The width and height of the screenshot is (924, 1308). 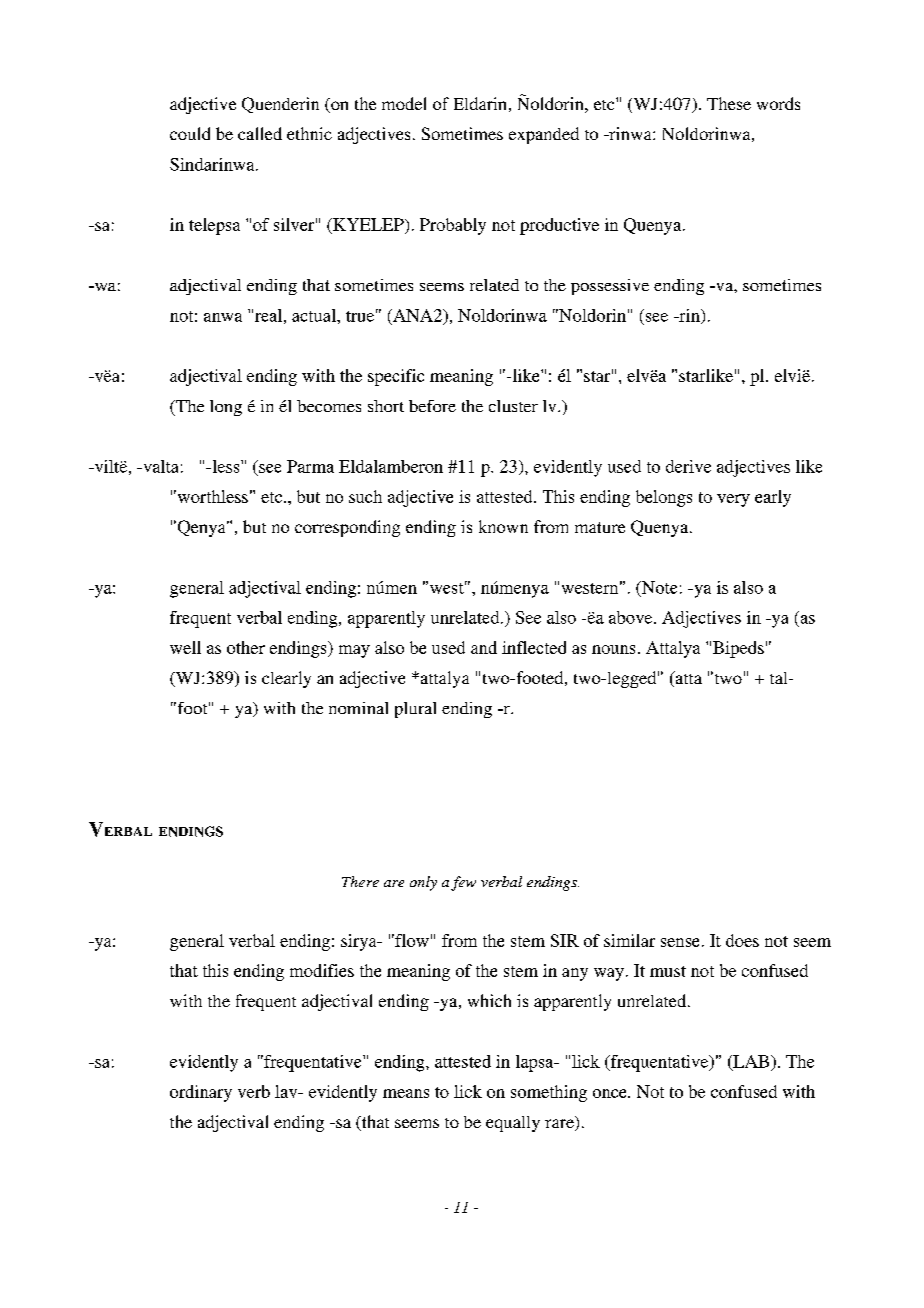 I want to click on Note, so click(x=658, y=587).
